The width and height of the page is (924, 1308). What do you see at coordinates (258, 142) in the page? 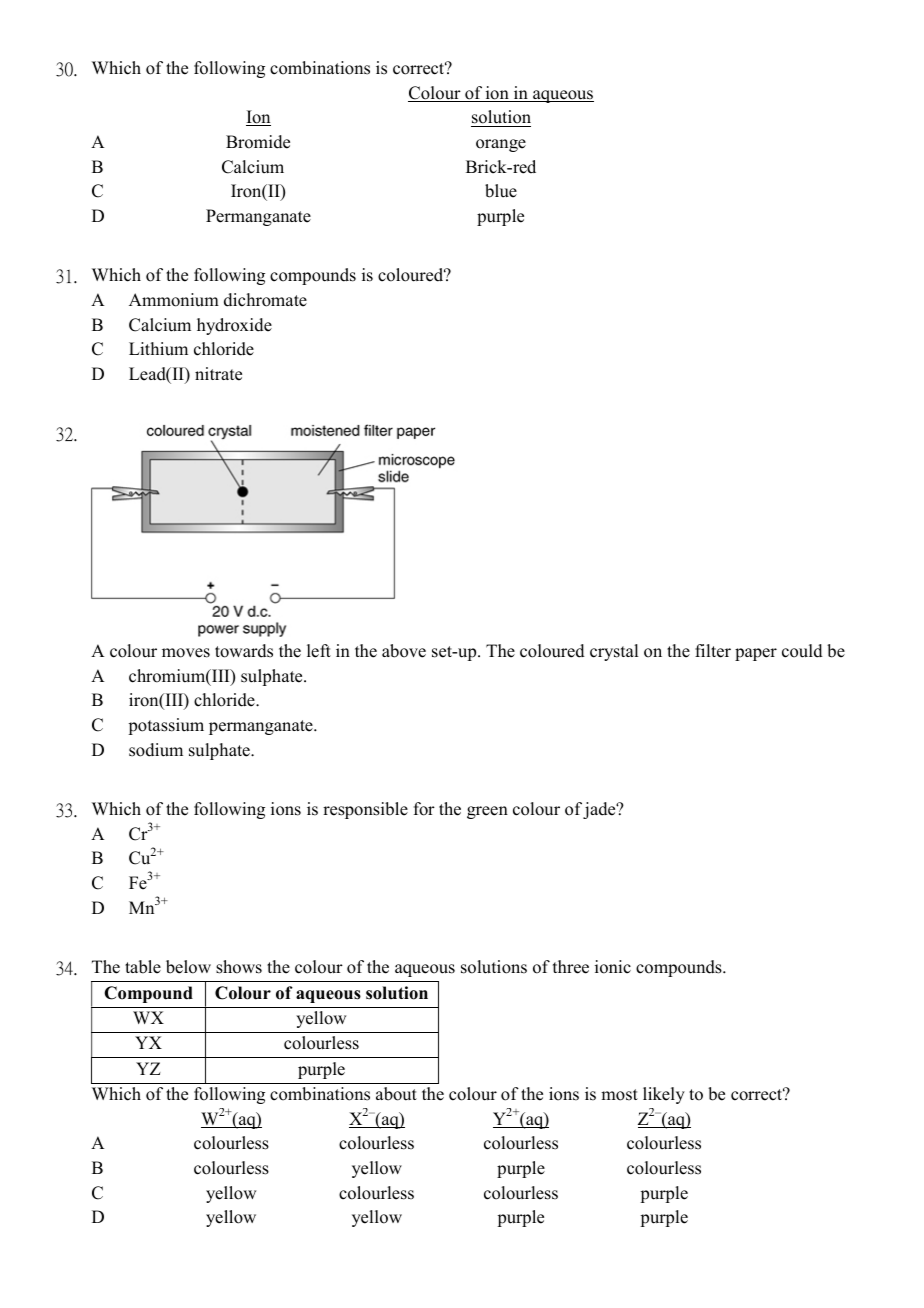
I see `Bromide` at bounding box center [258, 142].
